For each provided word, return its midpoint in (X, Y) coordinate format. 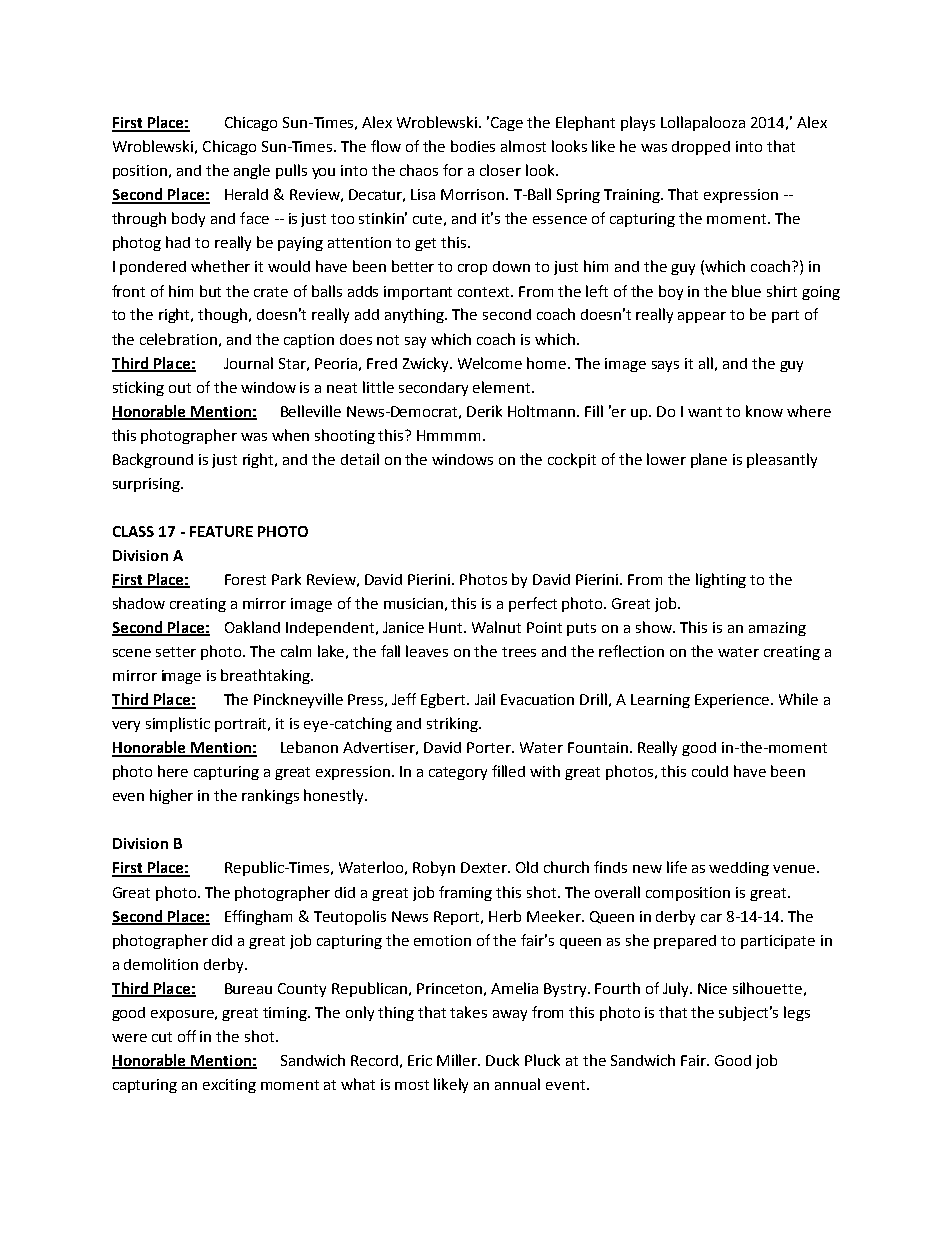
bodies (473, 146)
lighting (721, 580)
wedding (739, 869)
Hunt (447, 627)
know (764, 411)
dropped (701, 148)
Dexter (485, 867)
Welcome (490, 363)
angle (252, 171)
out (180, 388)
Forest (245, 579)
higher (171, 796)
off (187, 1036)
